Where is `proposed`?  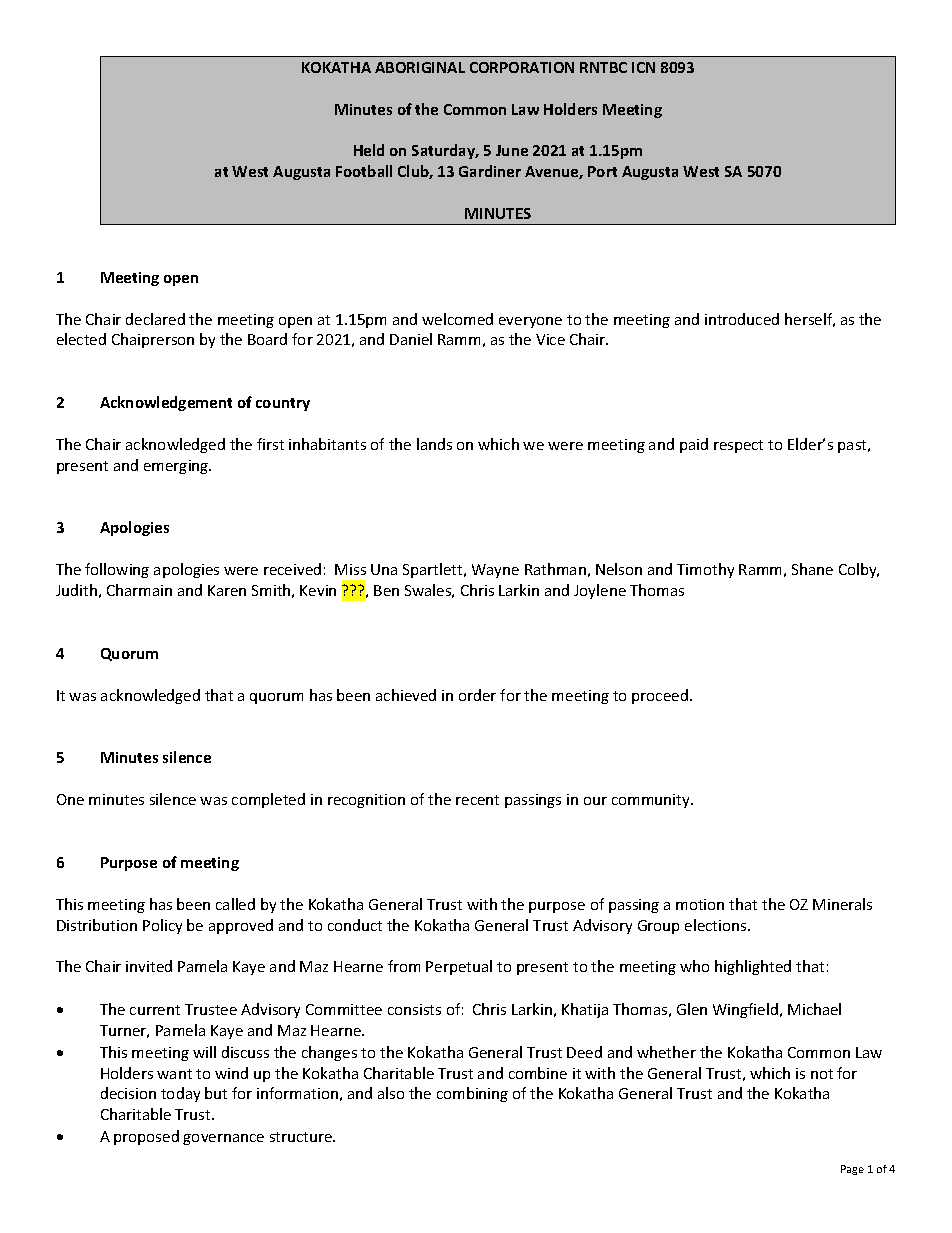 proposed is located at coordinates (146, 1137).
